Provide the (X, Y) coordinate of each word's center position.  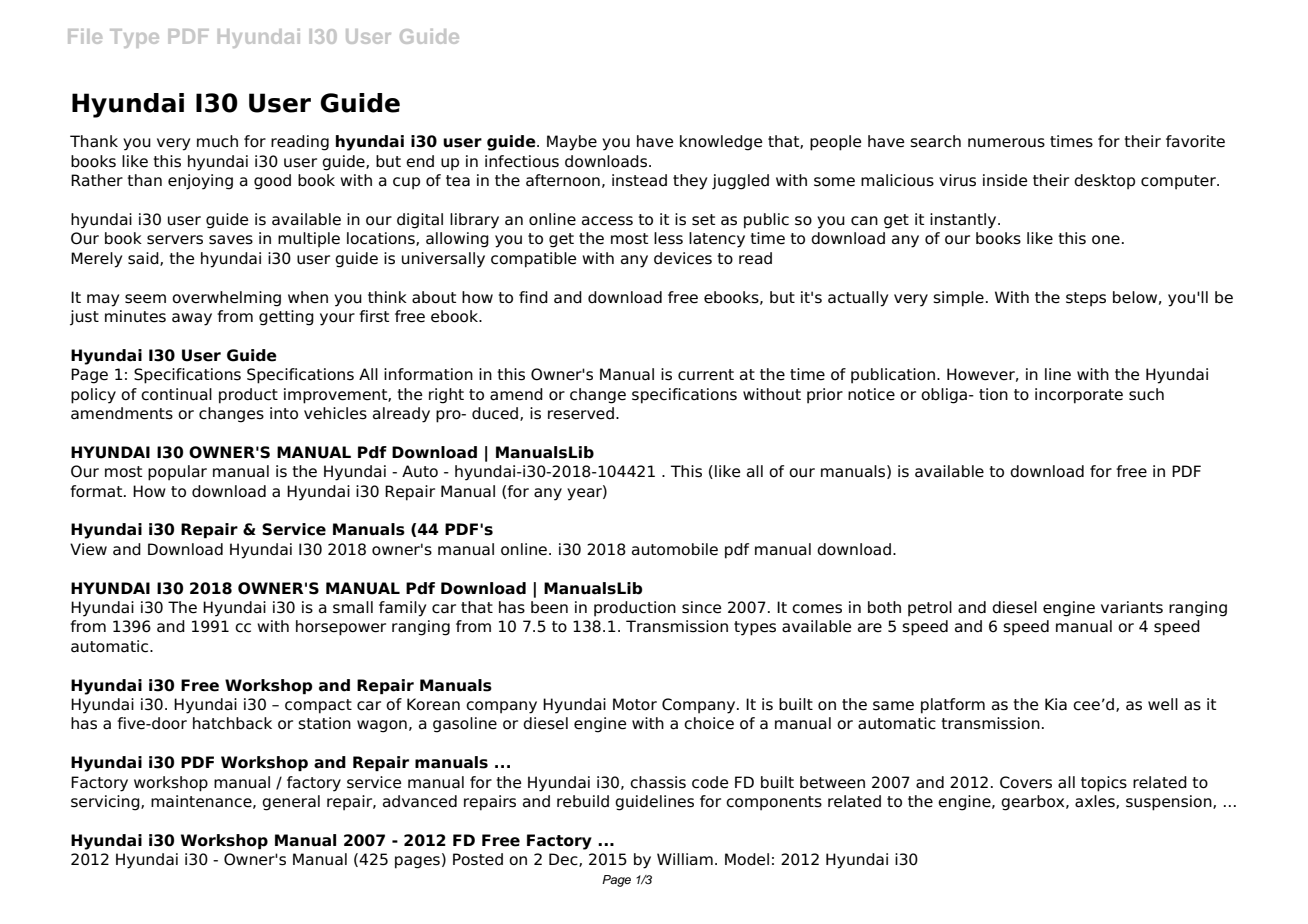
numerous (1006, 143)
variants (1132, 607)
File (85, 36)
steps (1086, 299)
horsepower (341, 628)
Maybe (572, 143)
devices (683, 258)
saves (231, 240)
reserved (581, 413)
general (291, 803)
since (701, 607)
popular (177, 473)
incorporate (1079, 396)
